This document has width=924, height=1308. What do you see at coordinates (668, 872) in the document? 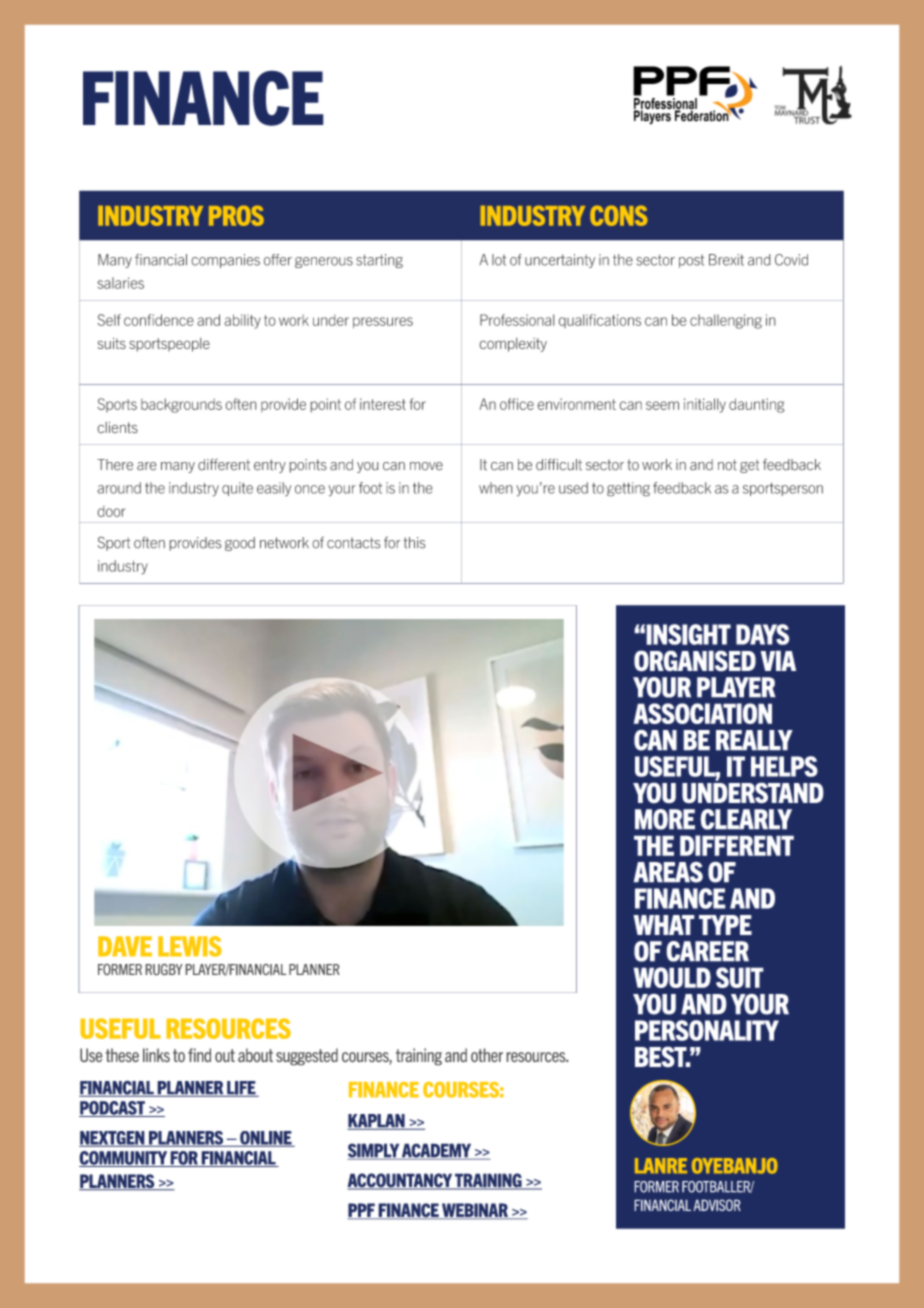
I see `AREAS` at bounding box center [668, 872].
